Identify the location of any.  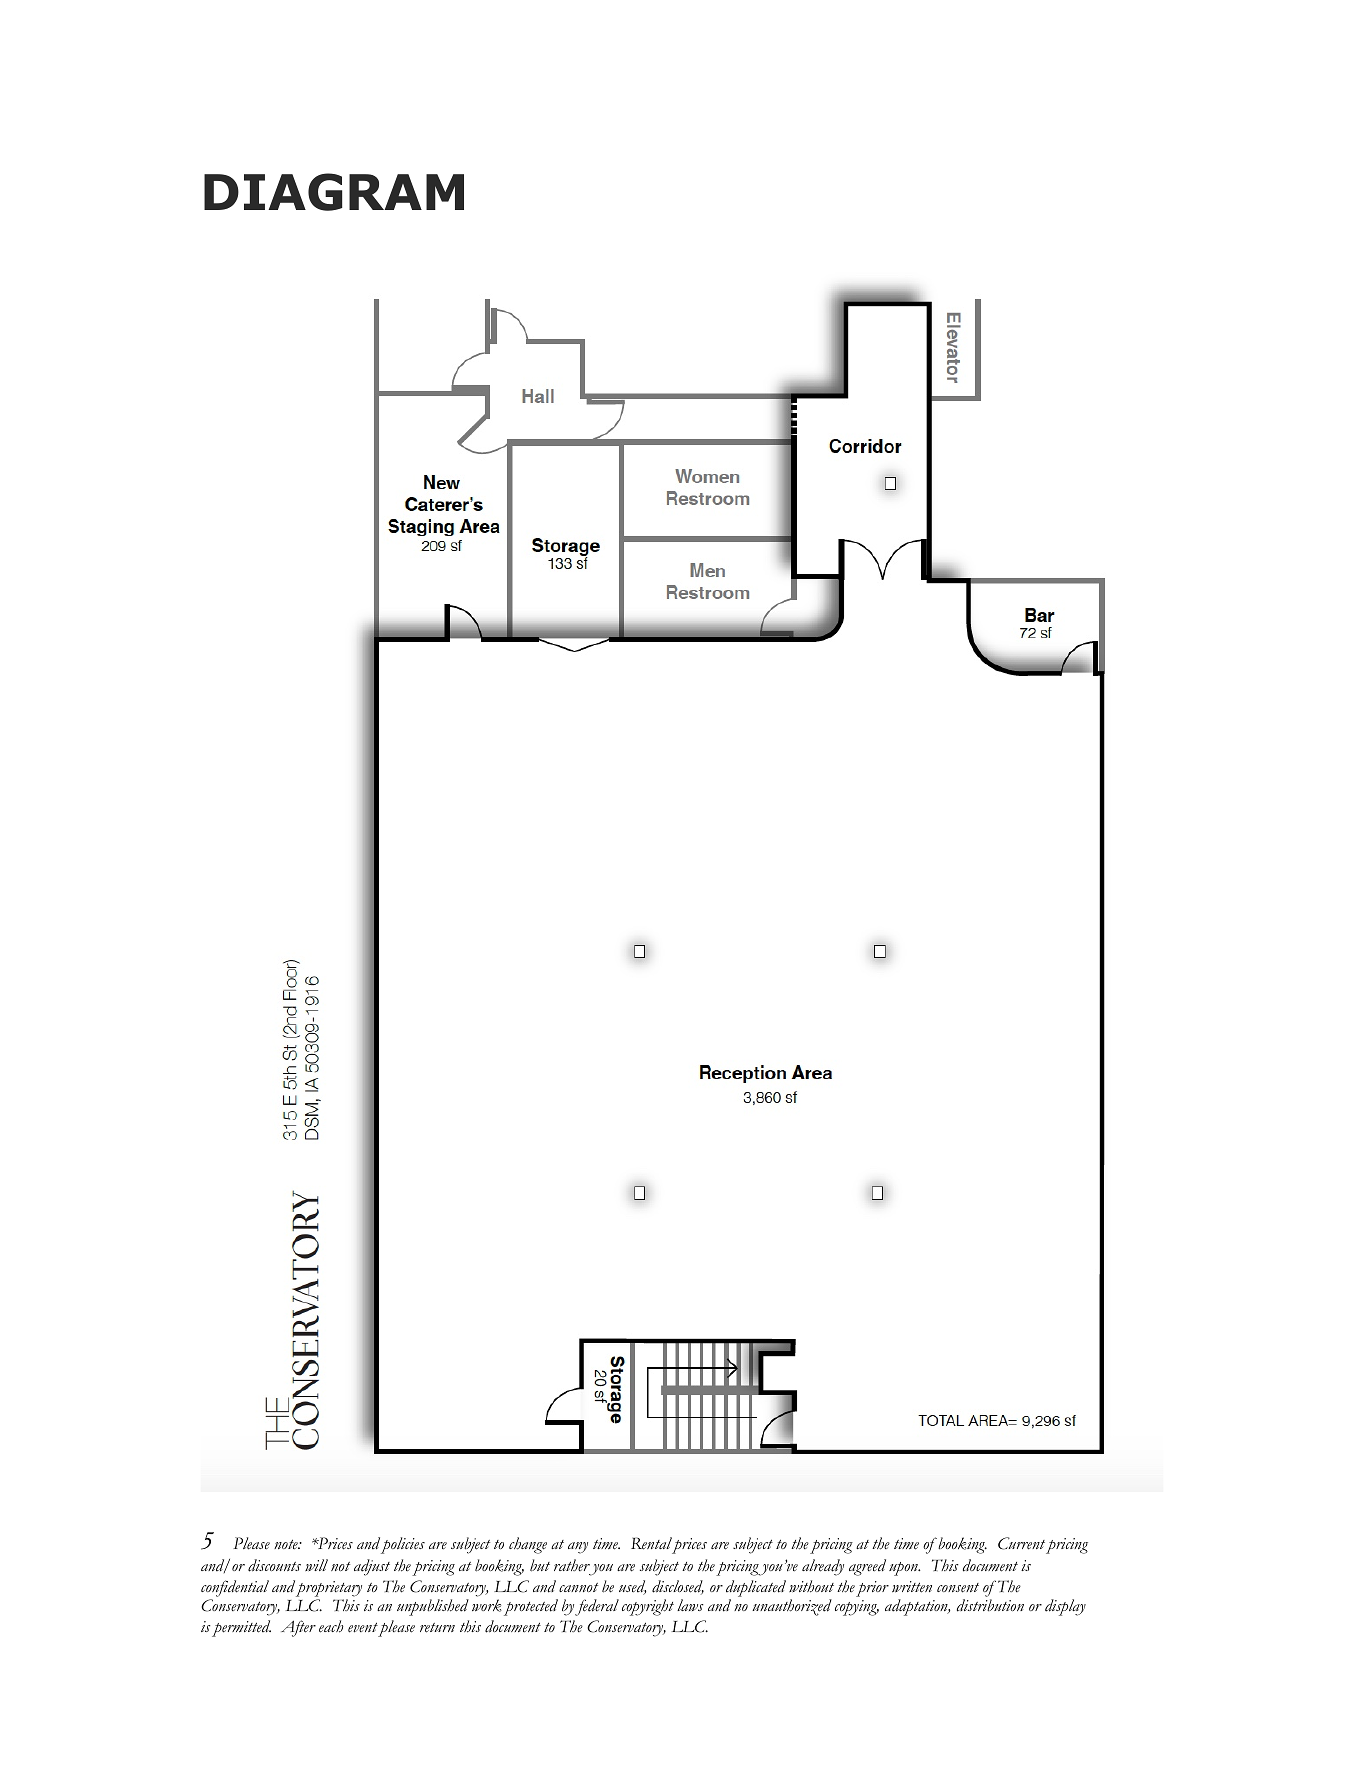
(578, 1548).
